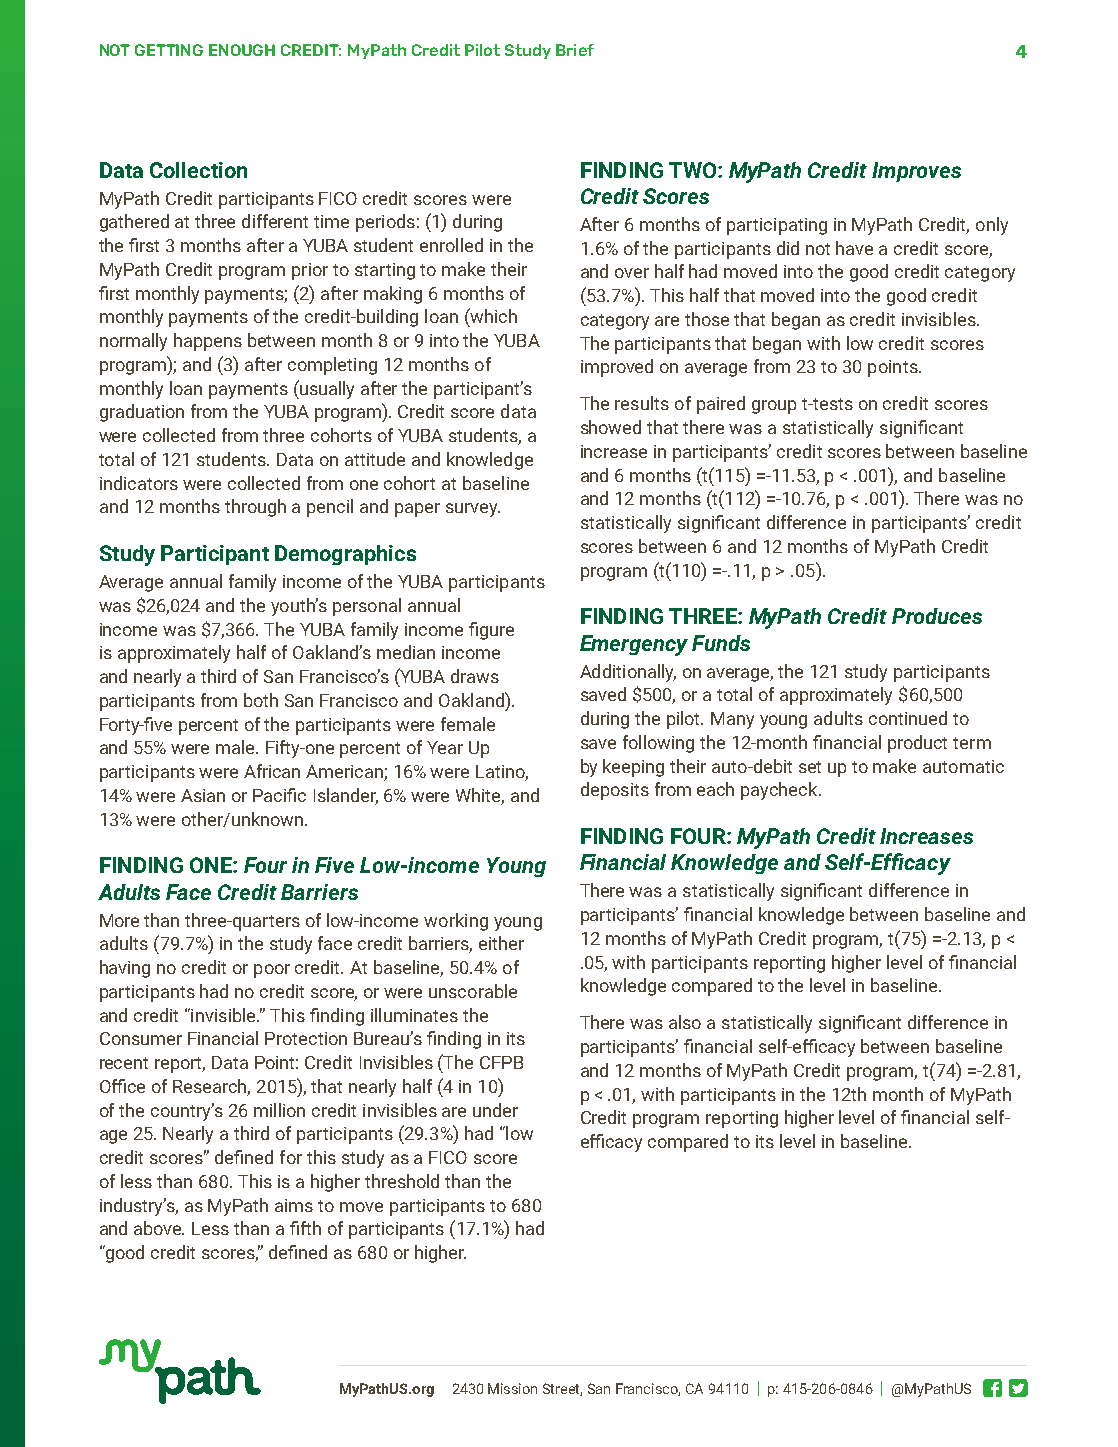  What do you see at coordinates (261, 700) in the document?
I see `both` at bounding box center [261, 700].
